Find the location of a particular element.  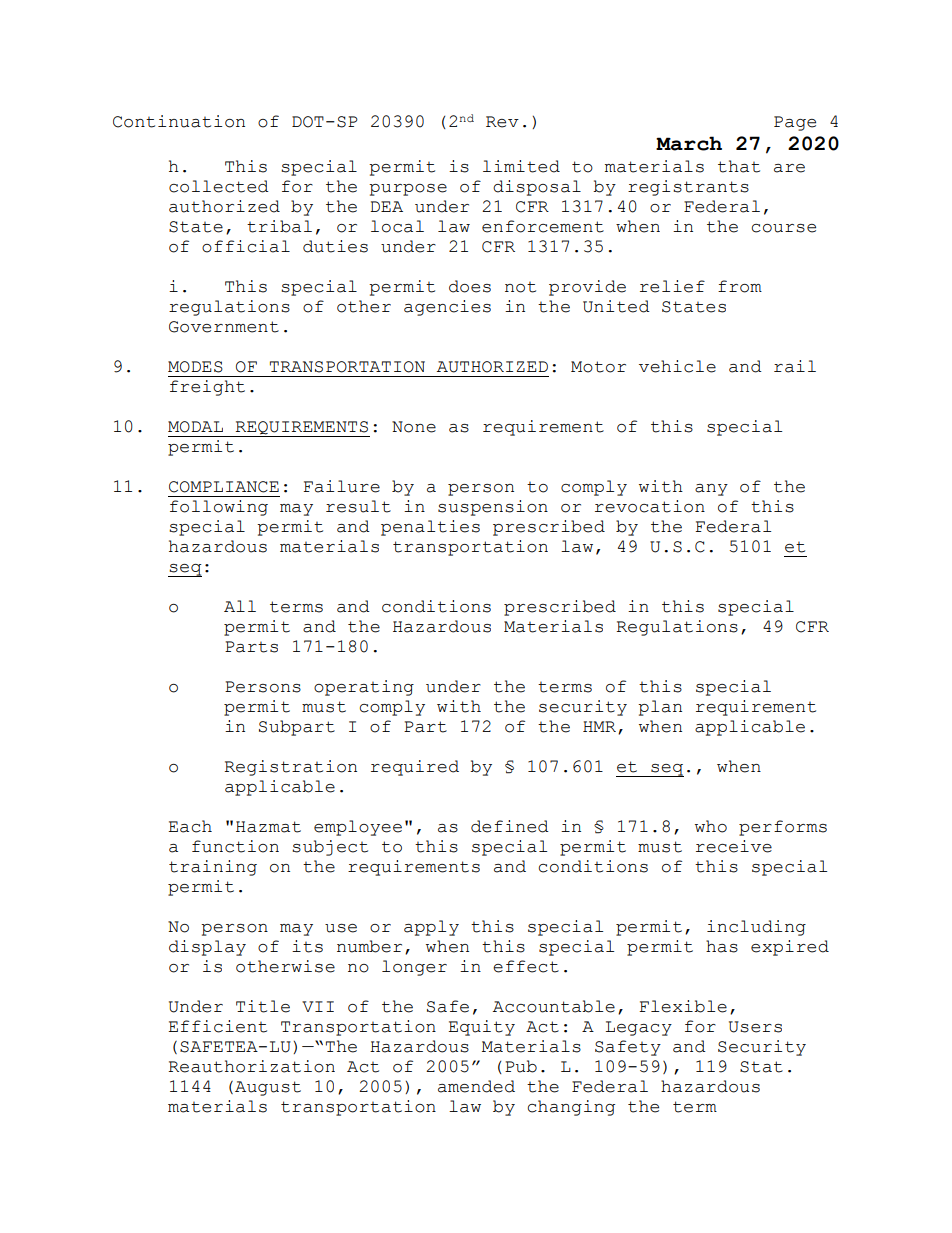

plan is located at coordinates (660, 708).
